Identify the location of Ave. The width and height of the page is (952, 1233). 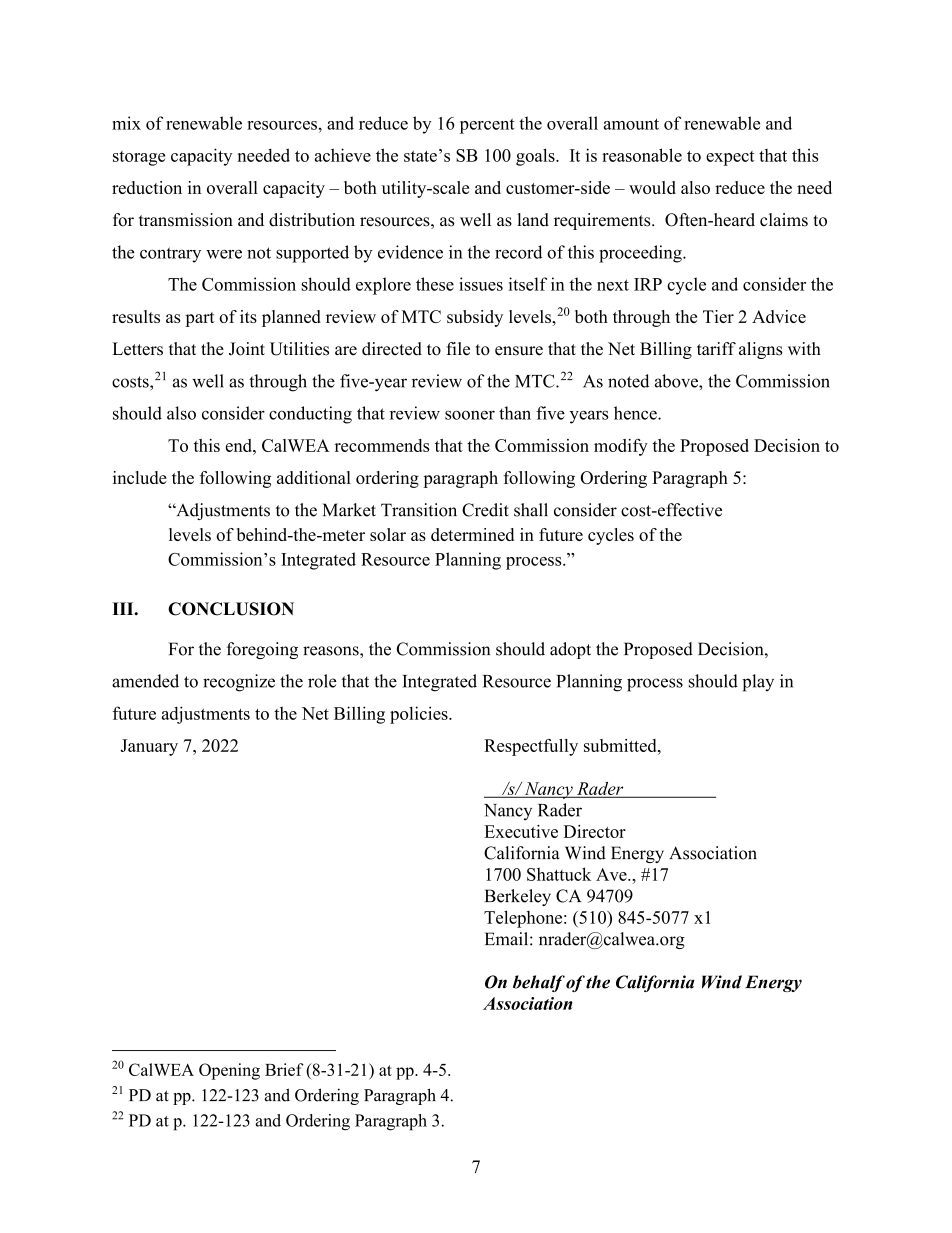
(612, 874).
